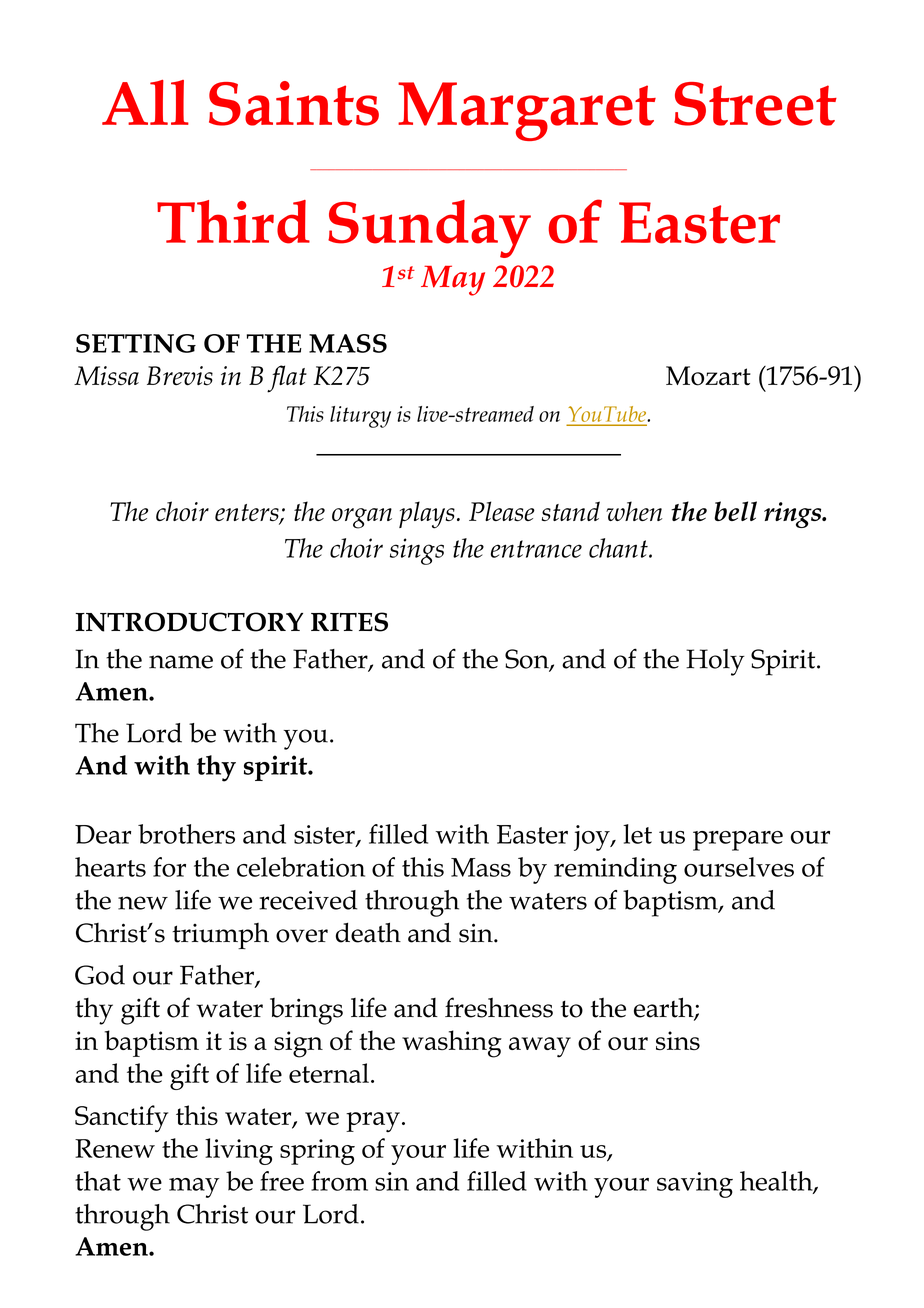 The width and height of the screenshot is (924, 1308). I want to click on reminding, so click(615, 870).
